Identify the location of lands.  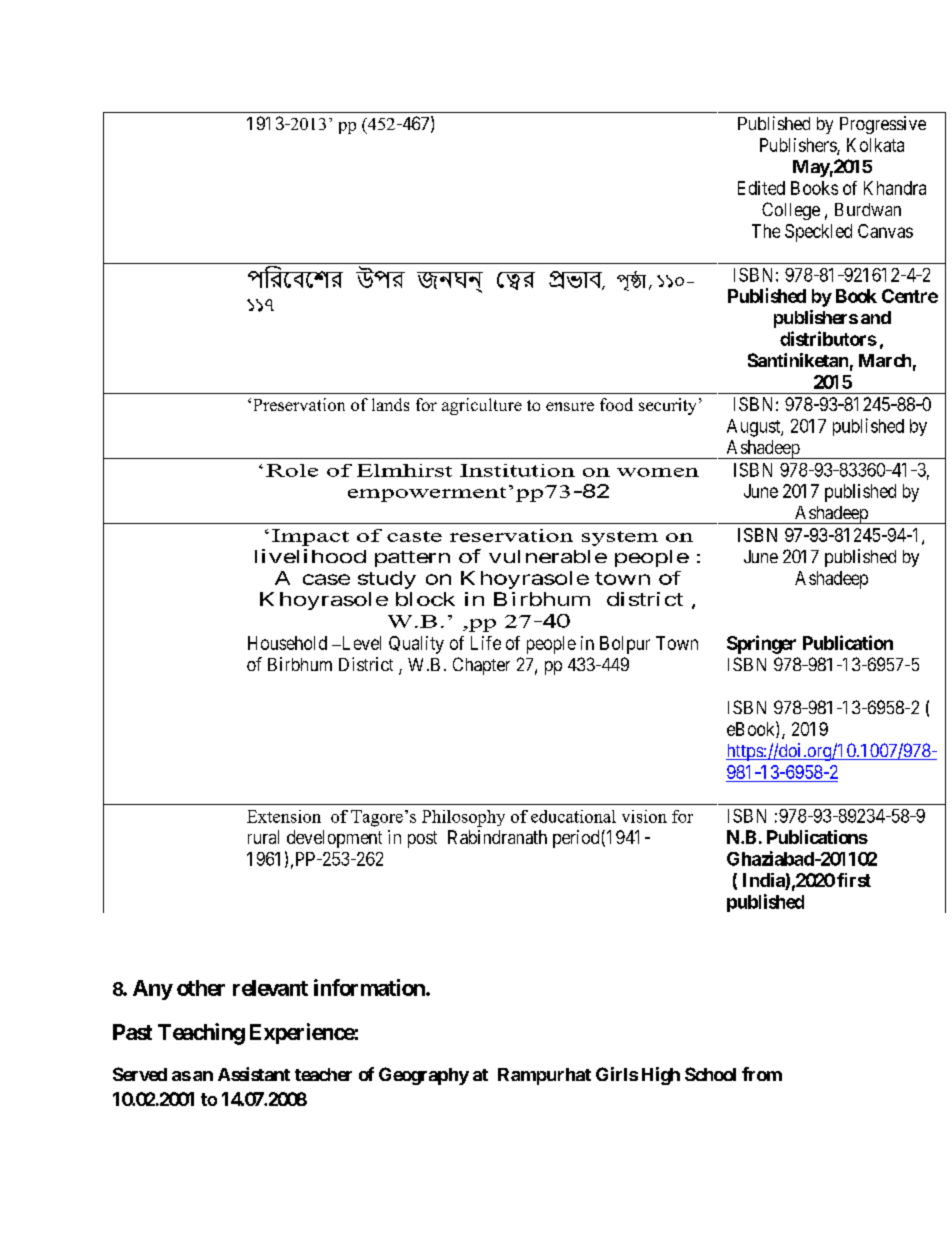
(390, 404).
